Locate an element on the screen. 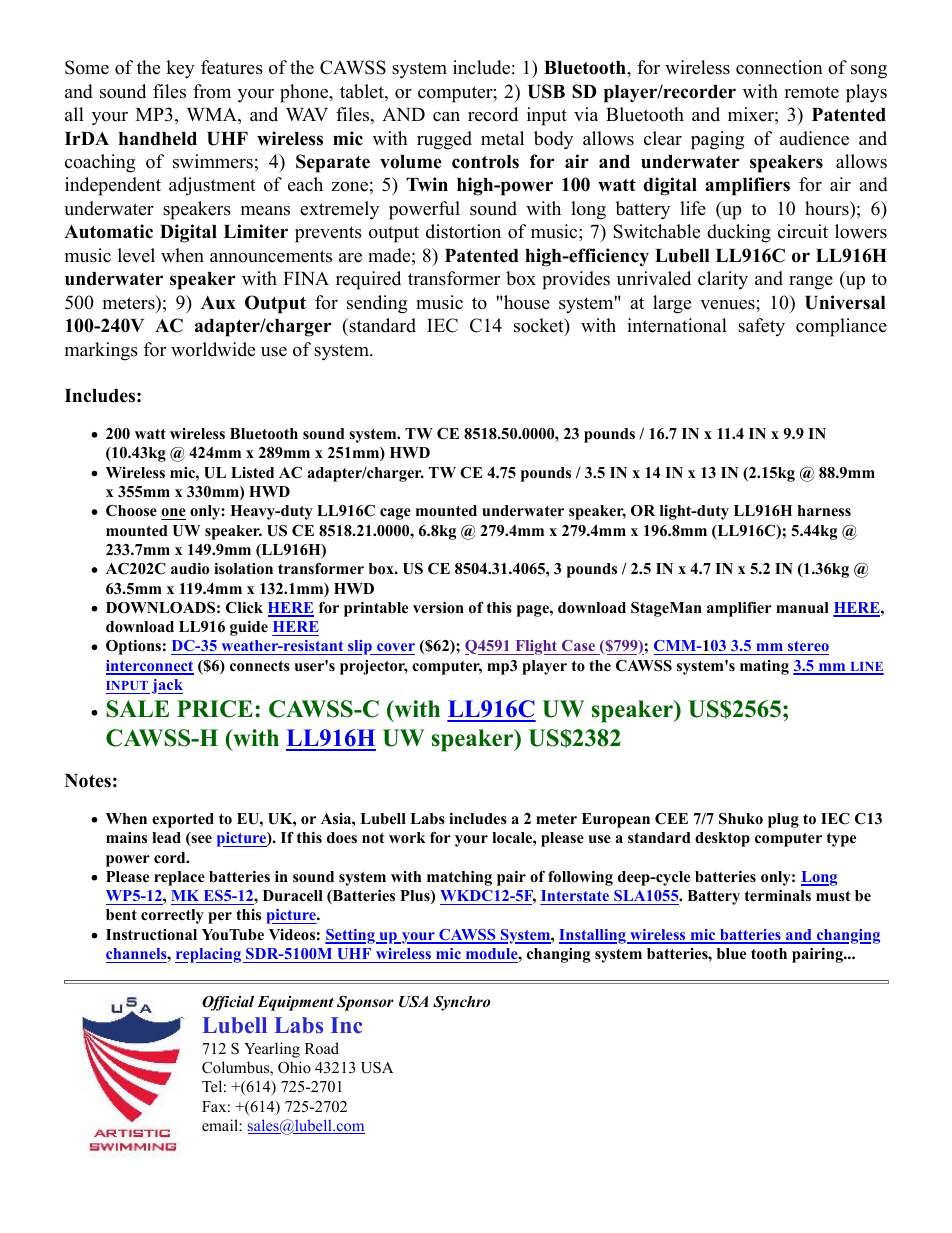 The image size is (952, 1233). from is located at coordinates (212, 91).
